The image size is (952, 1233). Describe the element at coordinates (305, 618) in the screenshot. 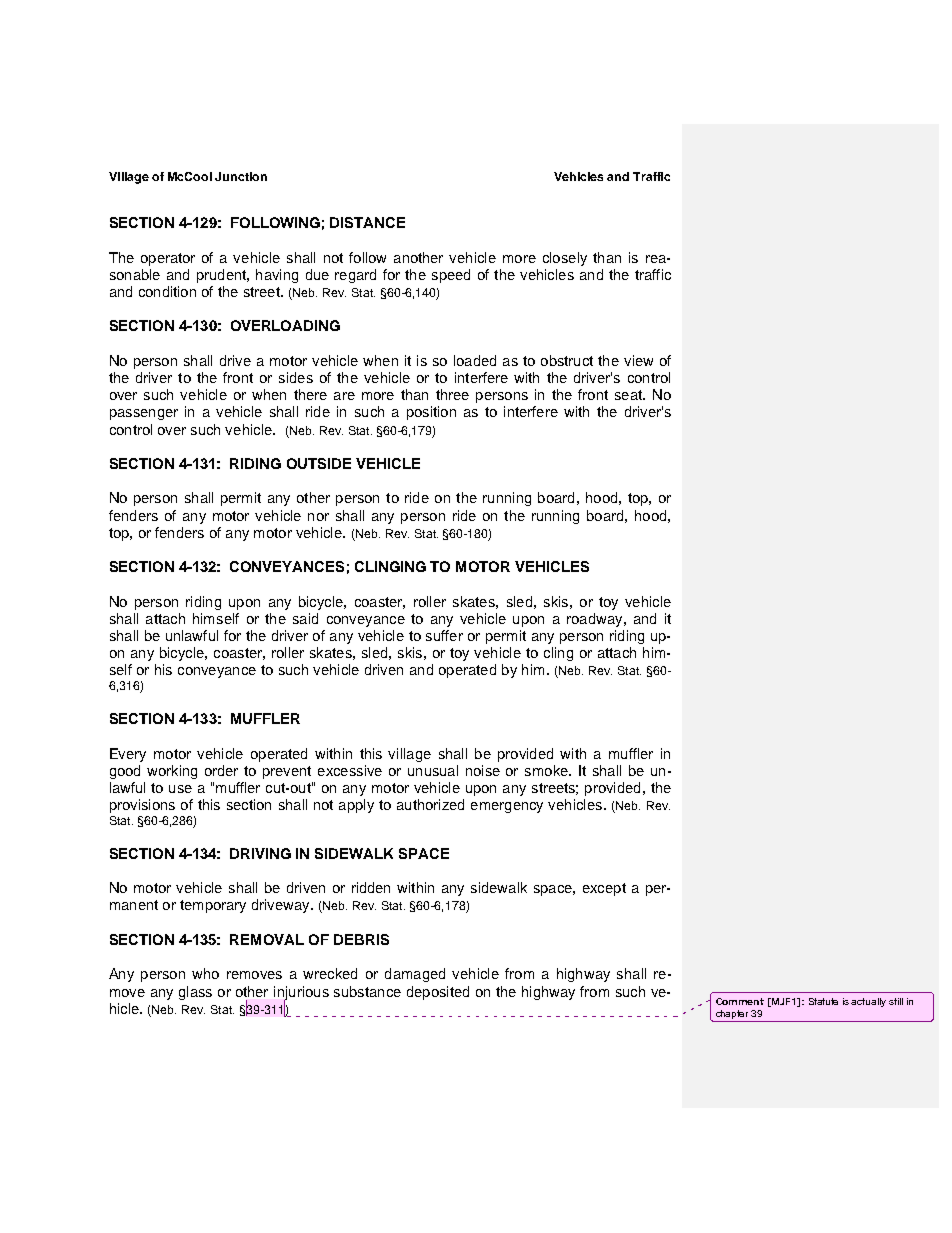

I see `said` at that location.
